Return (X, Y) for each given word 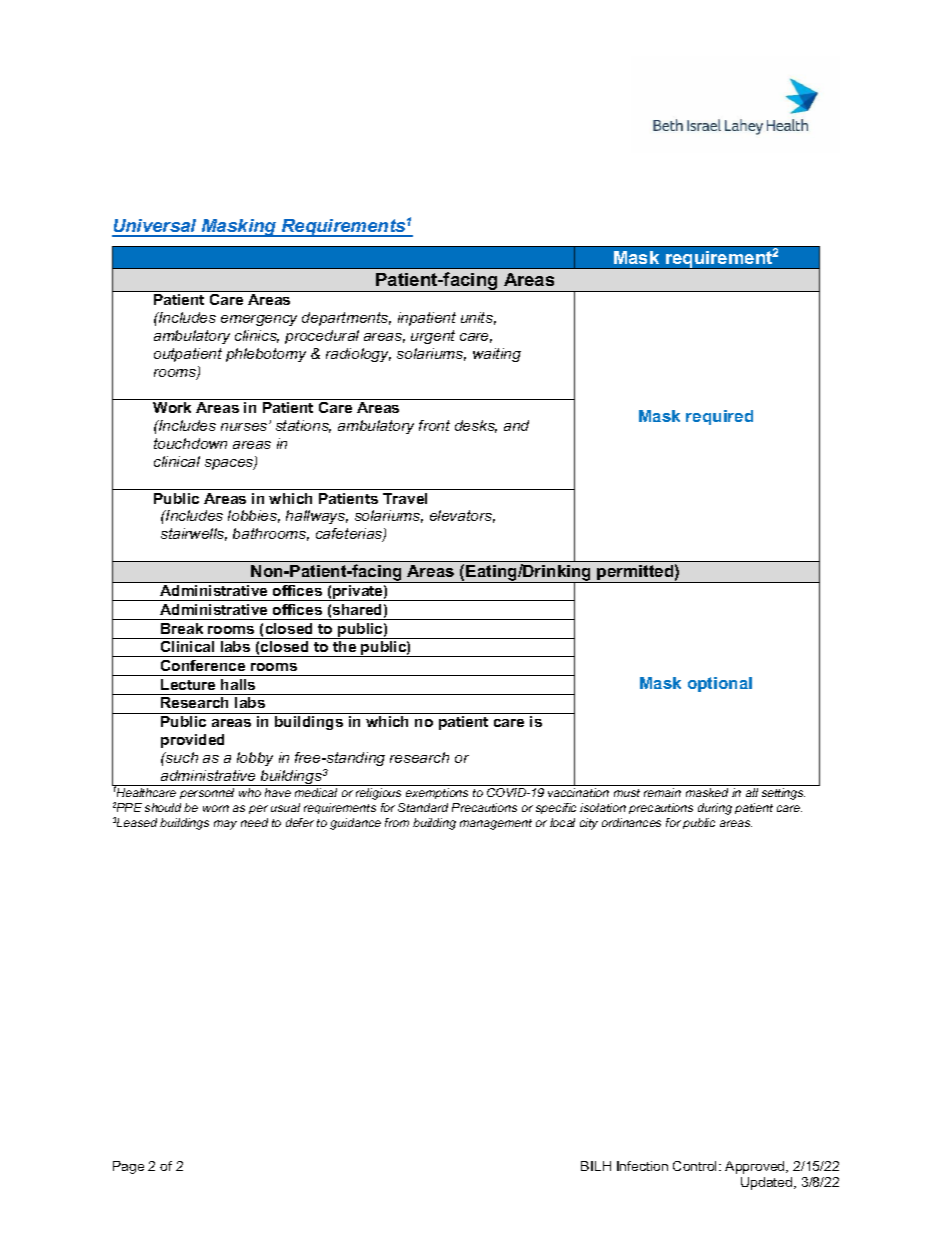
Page (128, 1167)
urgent (433, 337)
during (715, 809)
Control (696, 1166)
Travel (405, 498)
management (496, 824)
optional (720, 684)
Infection (642, 1166)
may (225, 825)
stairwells (194, 534)
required (719, 417)
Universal (156, 227)
